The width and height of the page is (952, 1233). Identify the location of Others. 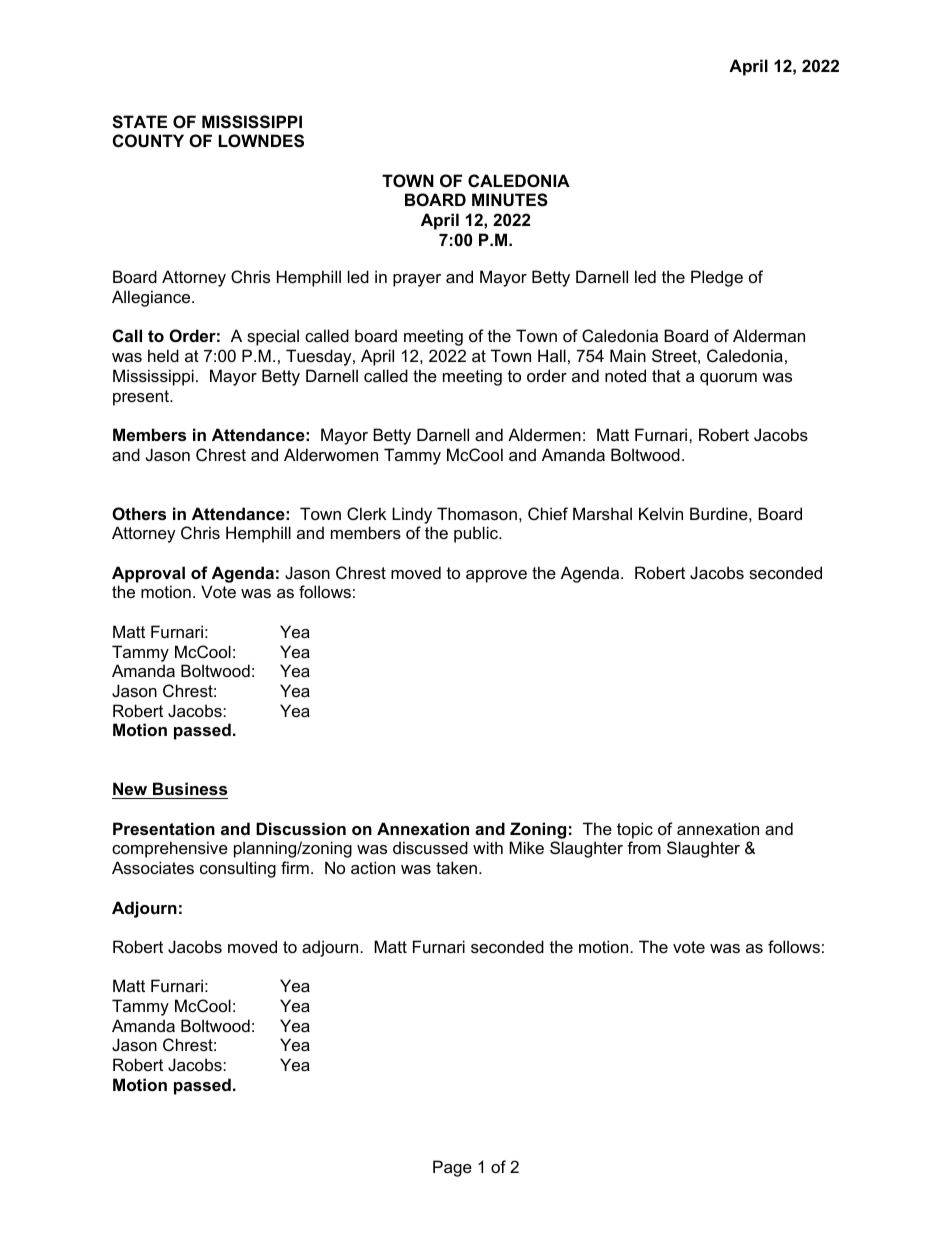
(139, 513).
